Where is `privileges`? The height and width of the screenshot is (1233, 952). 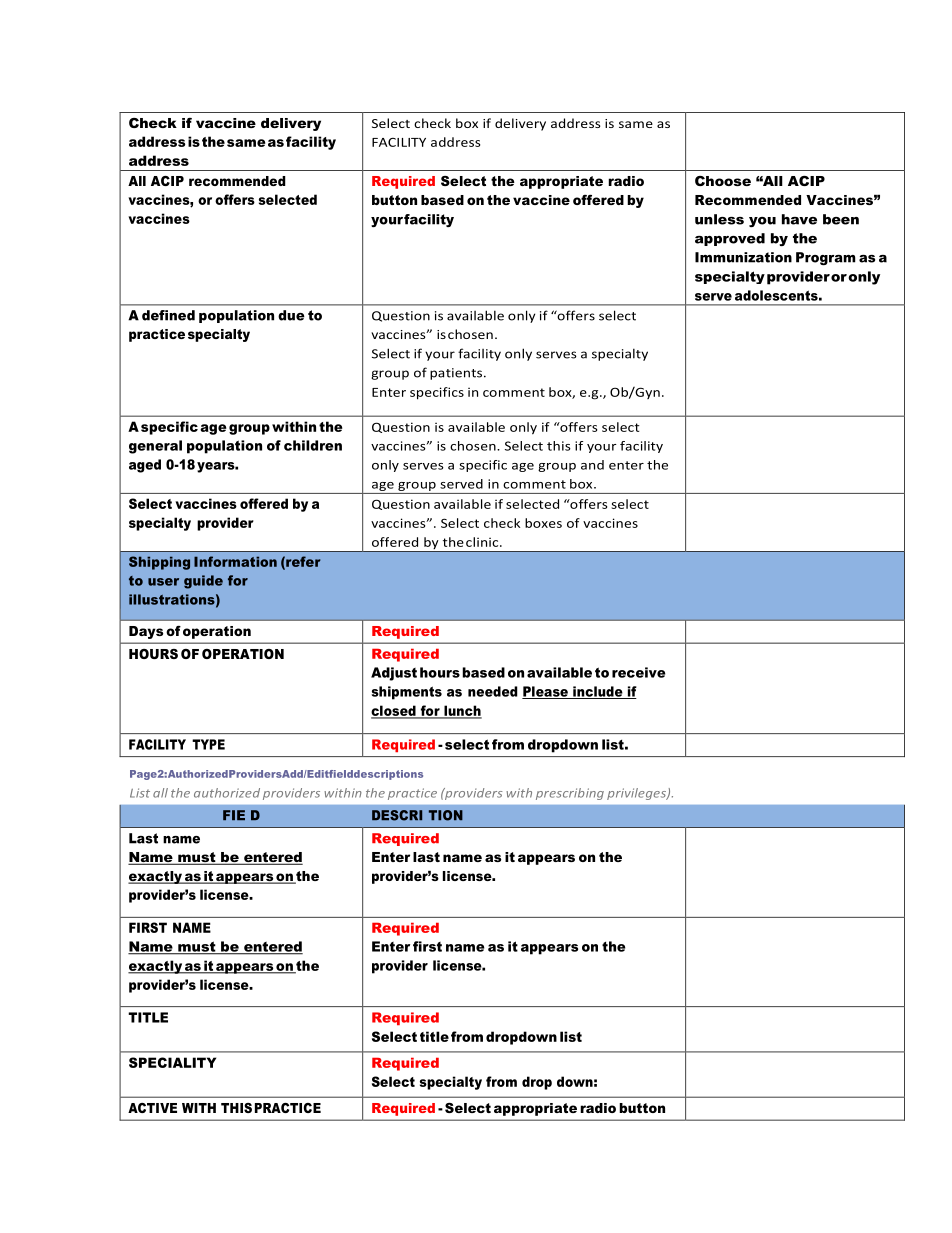 privileges is located at coordinates (637, 794).
